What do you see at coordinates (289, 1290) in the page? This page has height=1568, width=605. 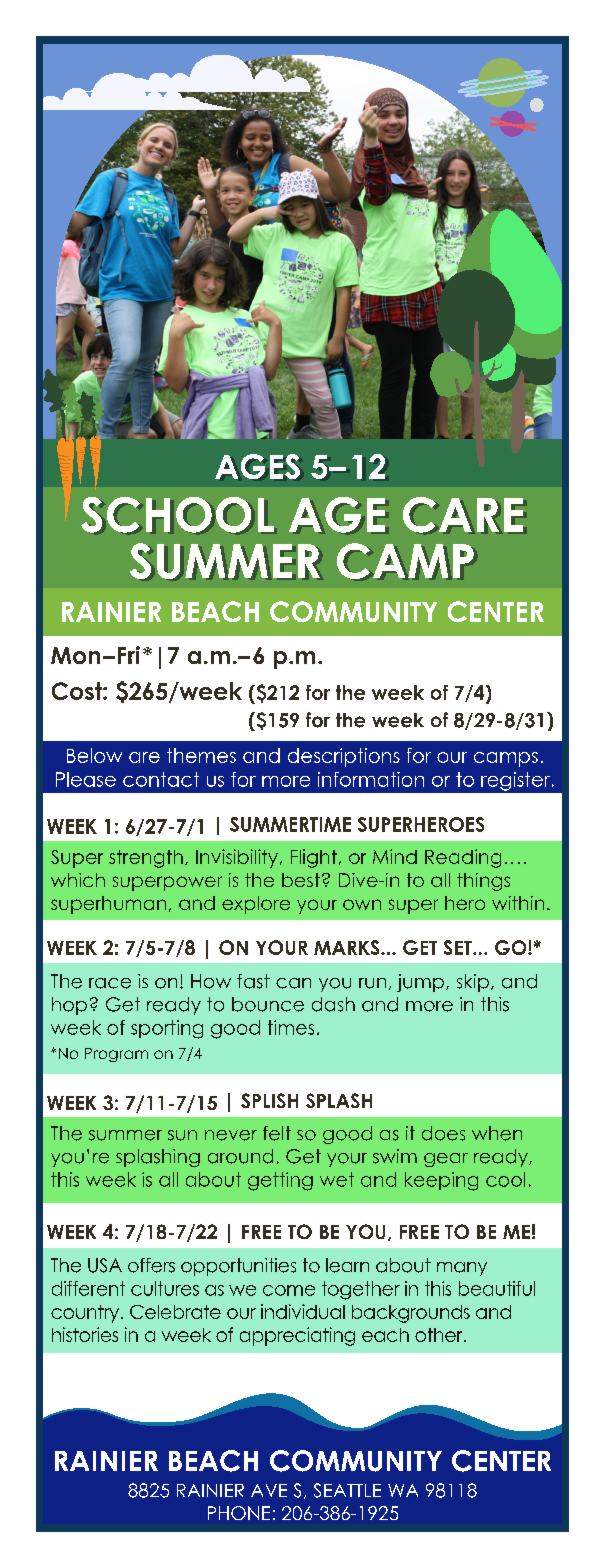 I see `come` at bounding box center [289, 1290].
